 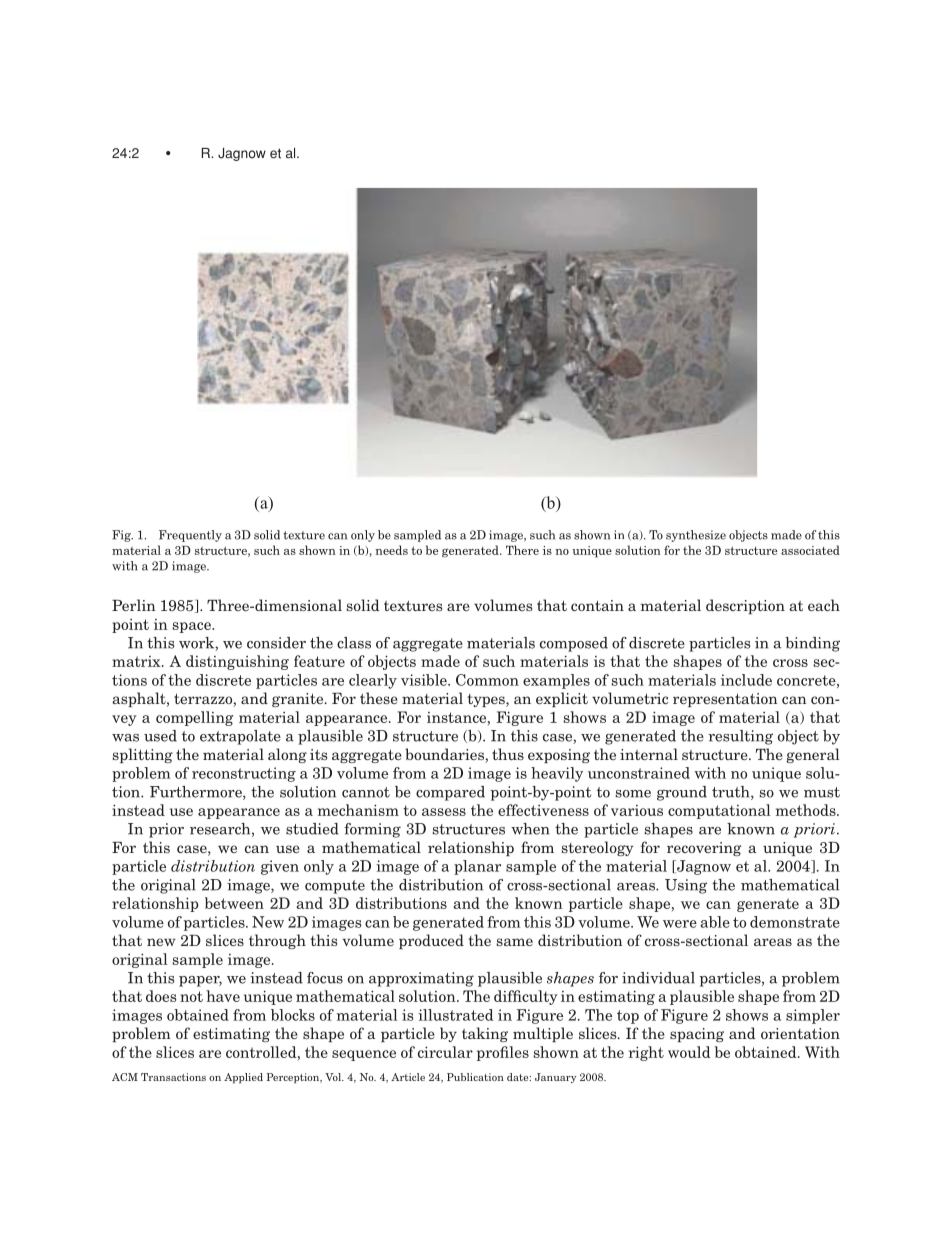 What do you see at coordinates (190, 536) in the page?
I see `Frequently` at bounding box center [190, 536].
